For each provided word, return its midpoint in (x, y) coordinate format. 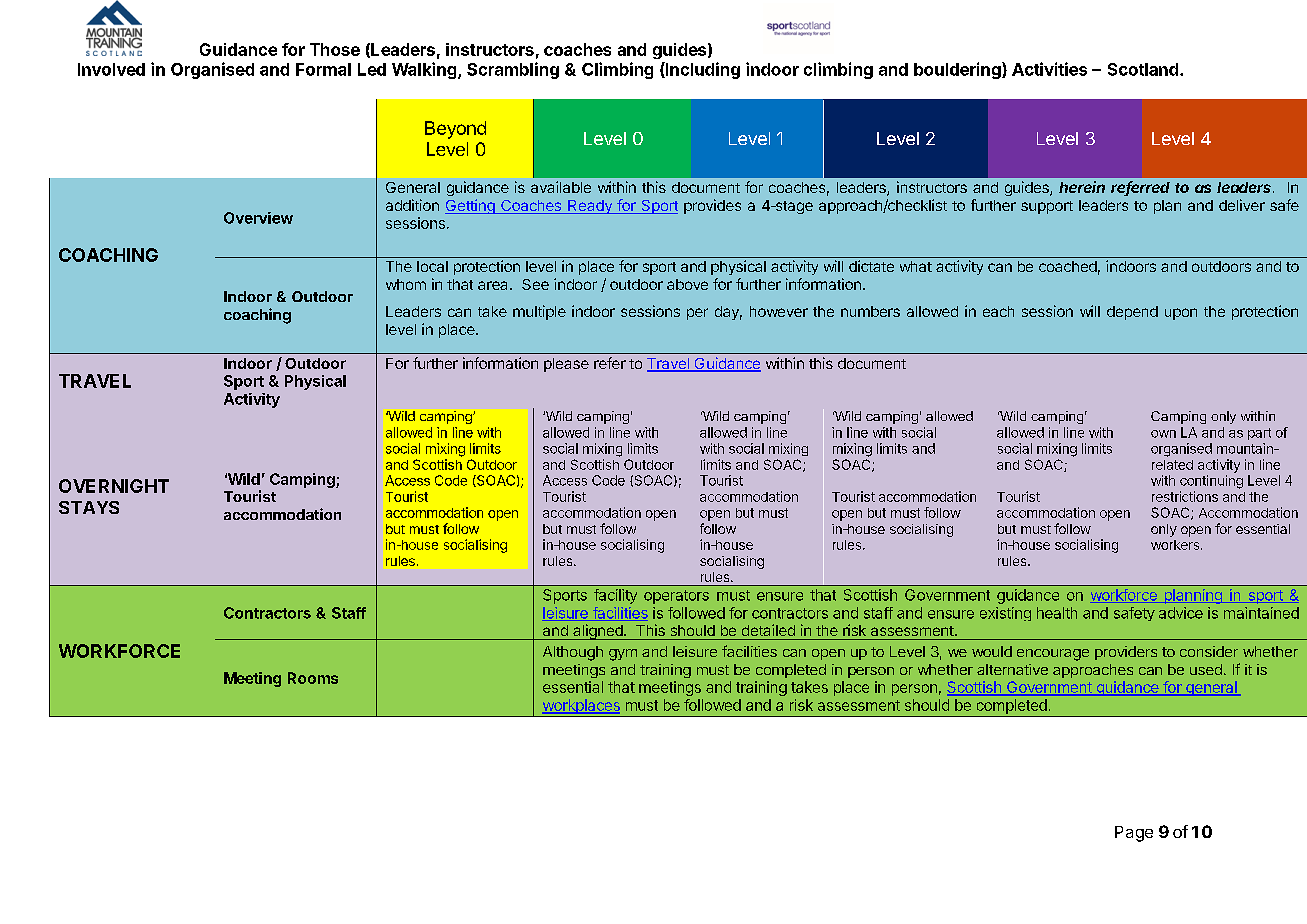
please (566, 365)
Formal (323, 69)
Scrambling (513, 70)
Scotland (1143, 69)
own (1163, 434)
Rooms (313, 678)
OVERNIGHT (114, 486)
